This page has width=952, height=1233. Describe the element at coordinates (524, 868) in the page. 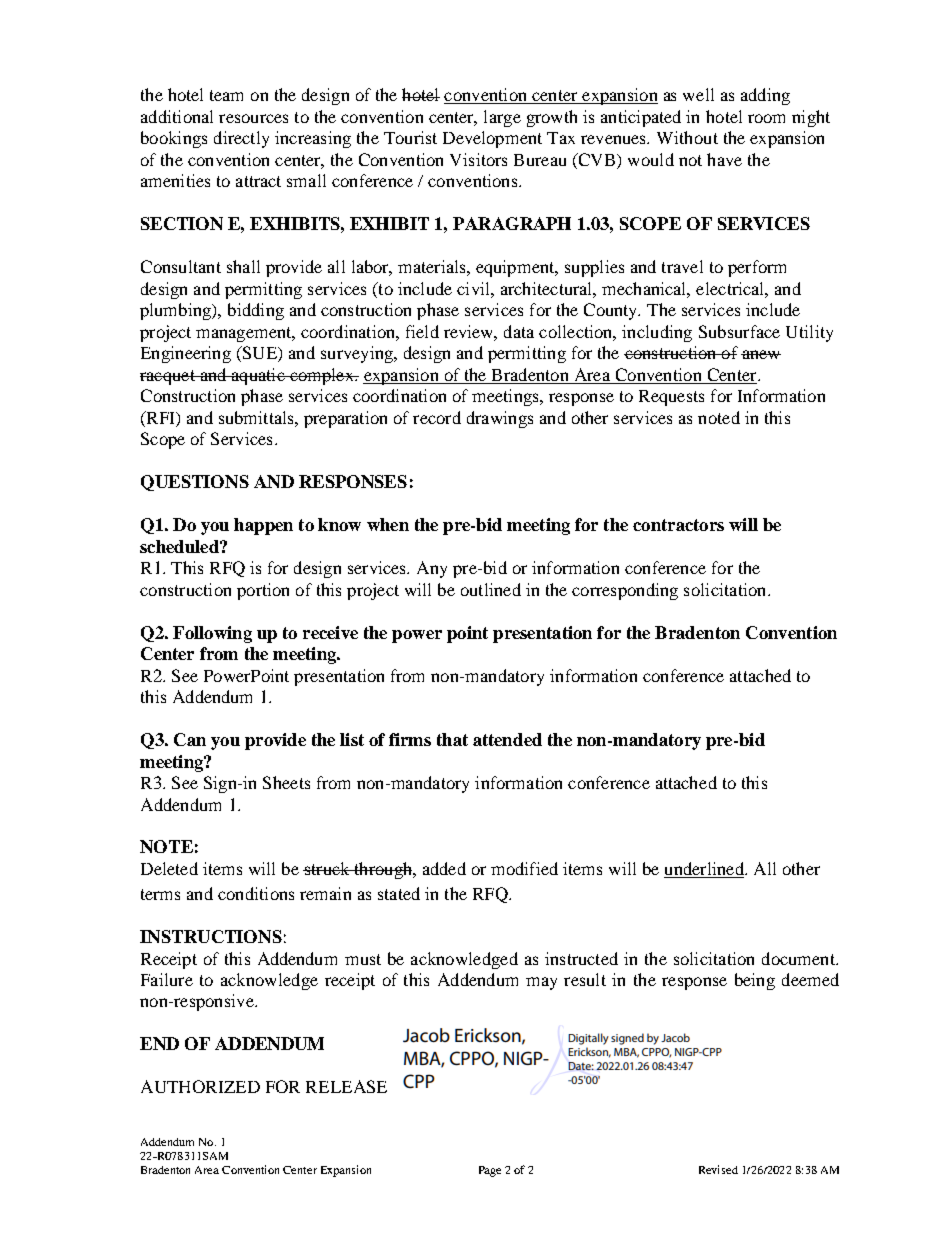

I see `modified` at that location.
